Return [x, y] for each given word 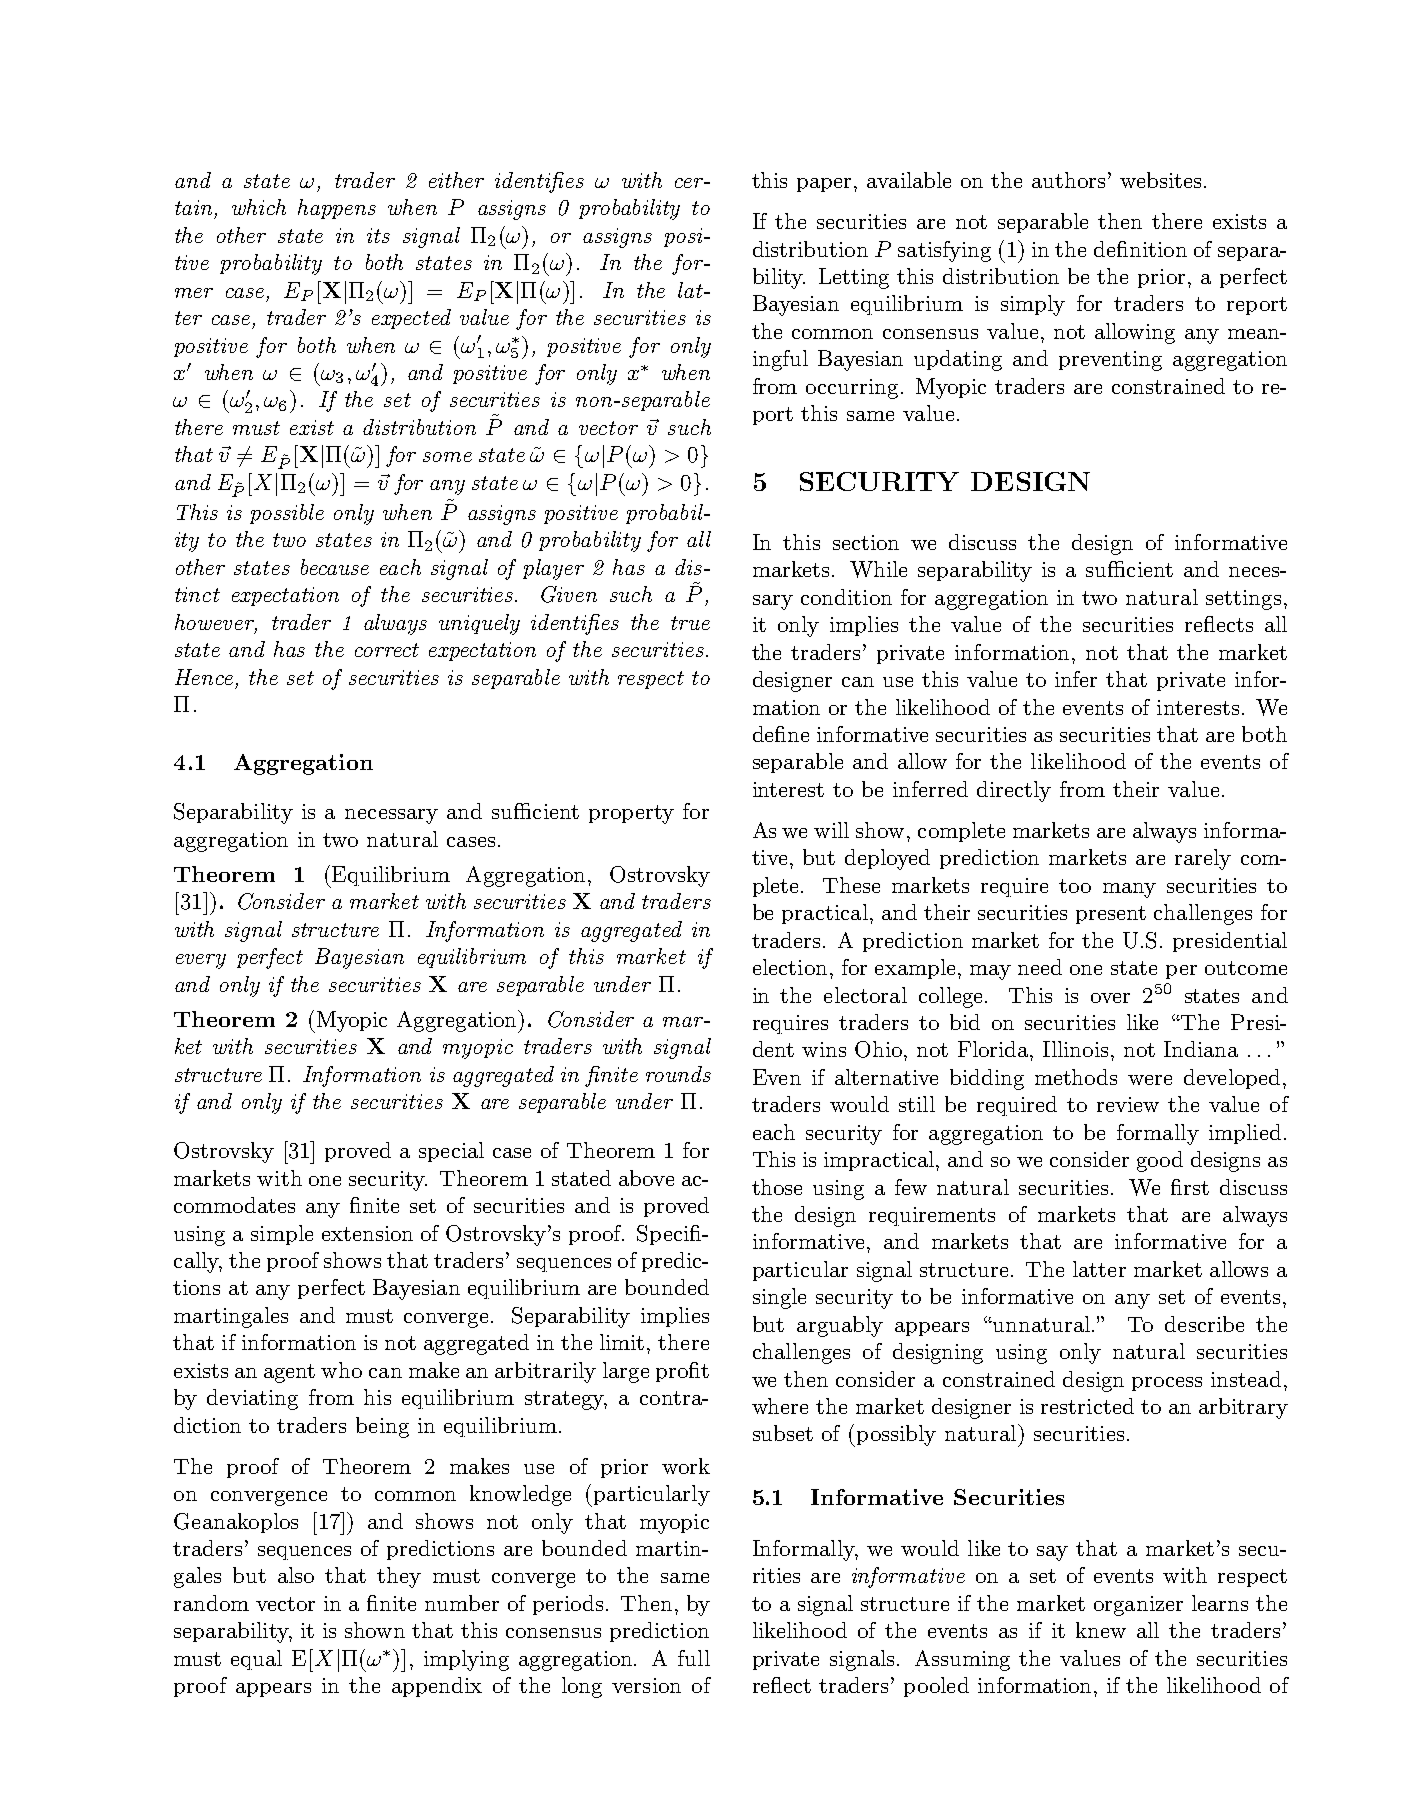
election [790, 967]
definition [1140, 249]
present [1111, 915]
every [201, 961]
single [779, 1298]
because [335, 567]
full [694, 1658]
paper [824, 185]
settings [1243, 600]
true [690, 623]
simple [282, 1235]
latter [1099, 1269]
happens [337, 209]
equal [256, 1660]
